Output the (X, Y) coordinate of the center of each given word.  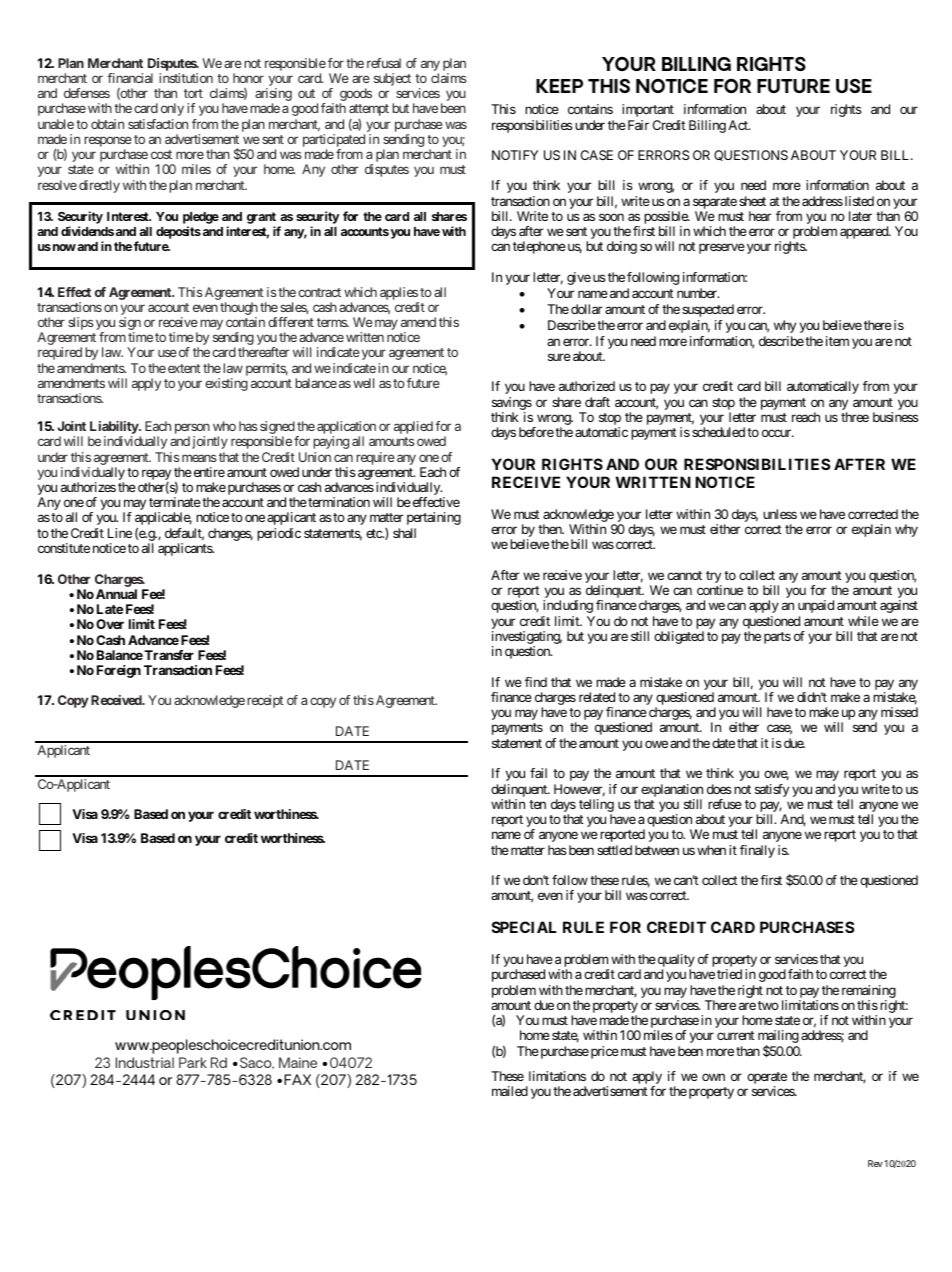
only (172, 109)
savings (512, 403)
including (568, 606)
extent (184, 368)
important (648, 110)
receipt (265, 701)
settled (614, 850)
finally (757, 851)
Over (110, 624)
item (837, 341)
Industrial (145, 1062)
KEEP (559, 86)
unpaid (816, 606)
